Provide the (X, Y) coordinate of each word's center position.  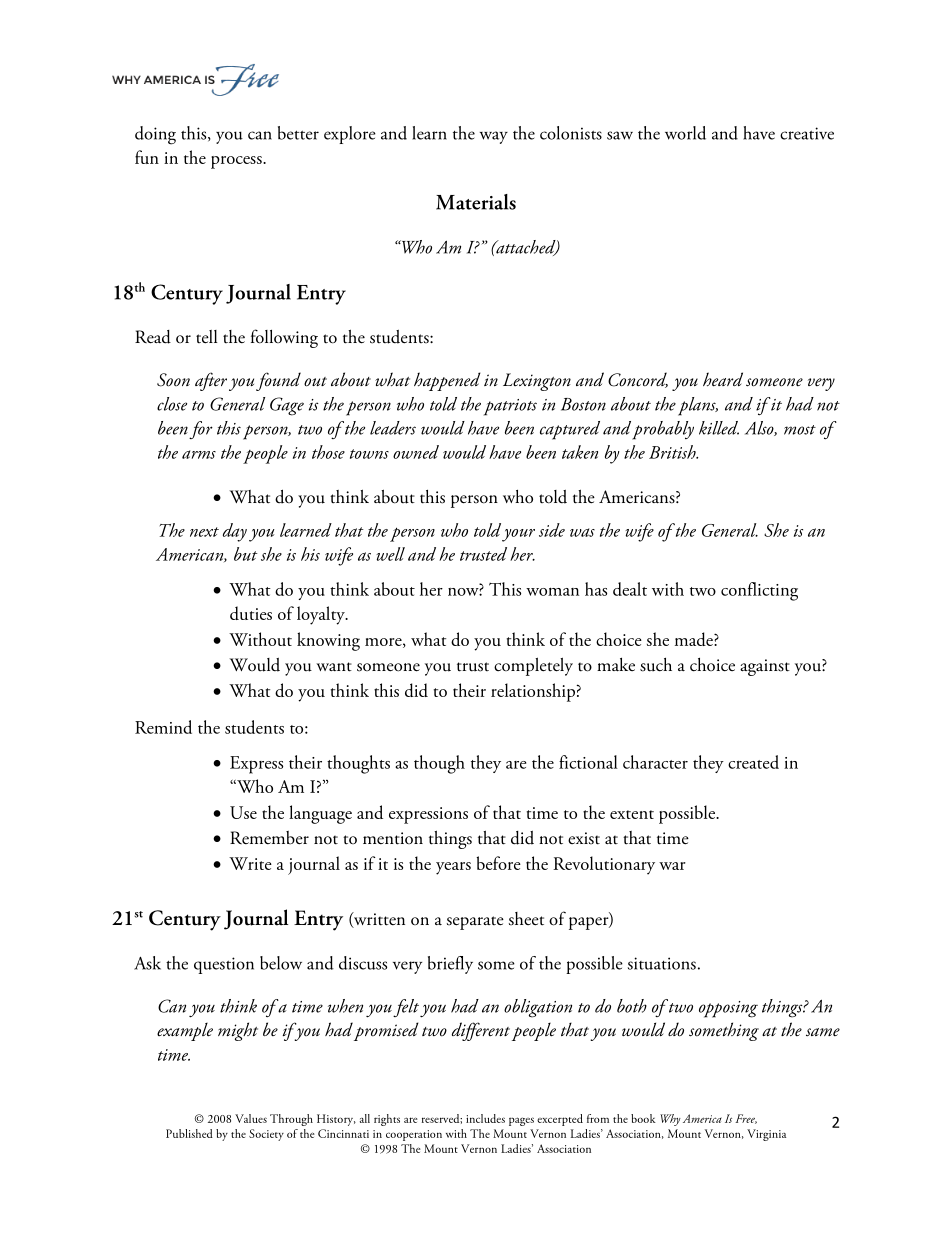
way (494, 137)
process (237, 162)
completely (533, 666)
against (765, 667)
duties (251, 613)
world (685, 133)
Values (251, 1118)
